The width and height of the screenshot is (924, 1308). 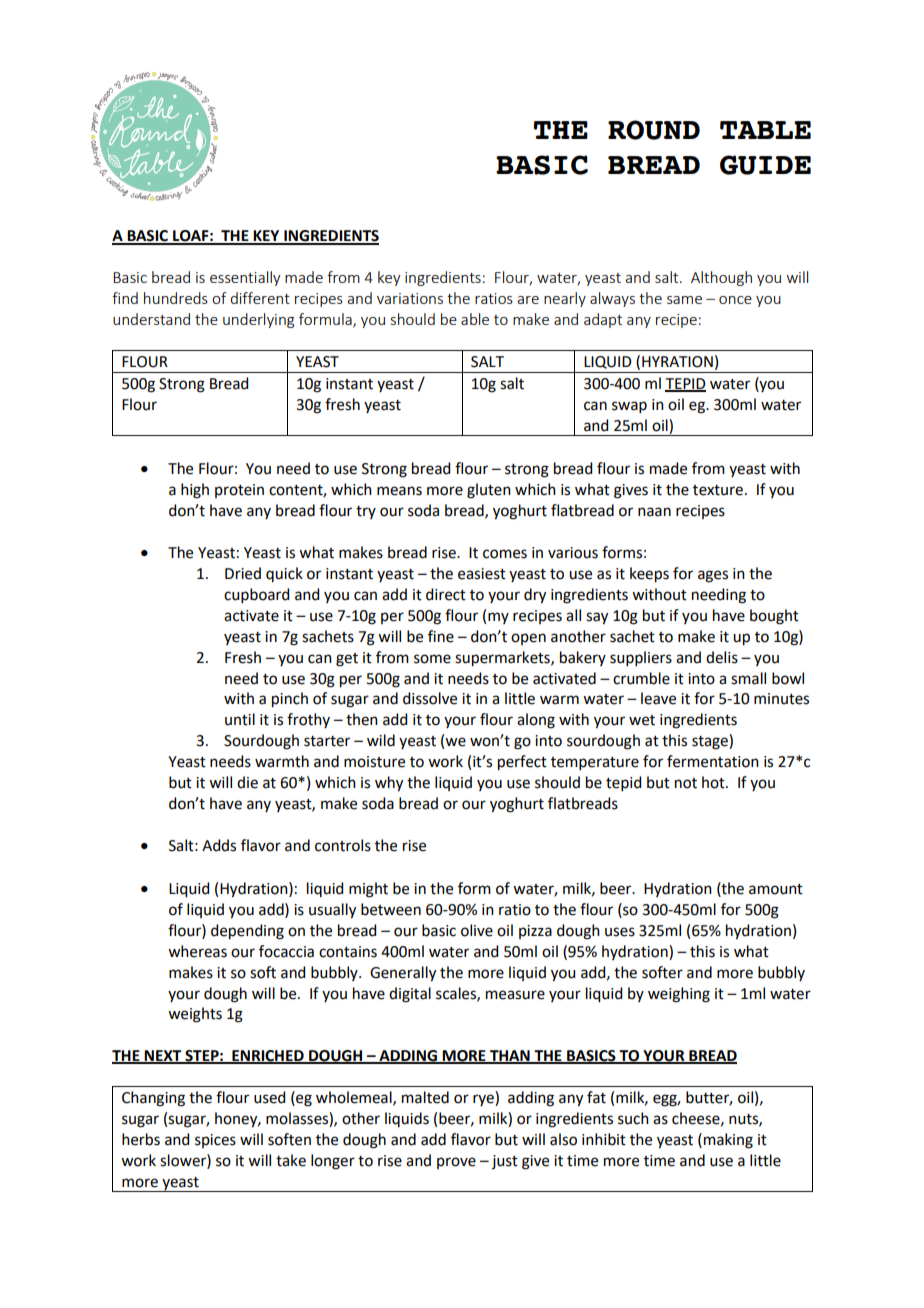 What do you see at coordinates (718, 490) in the screenshot?
I see `texture` at bounding box center [718, 490].
